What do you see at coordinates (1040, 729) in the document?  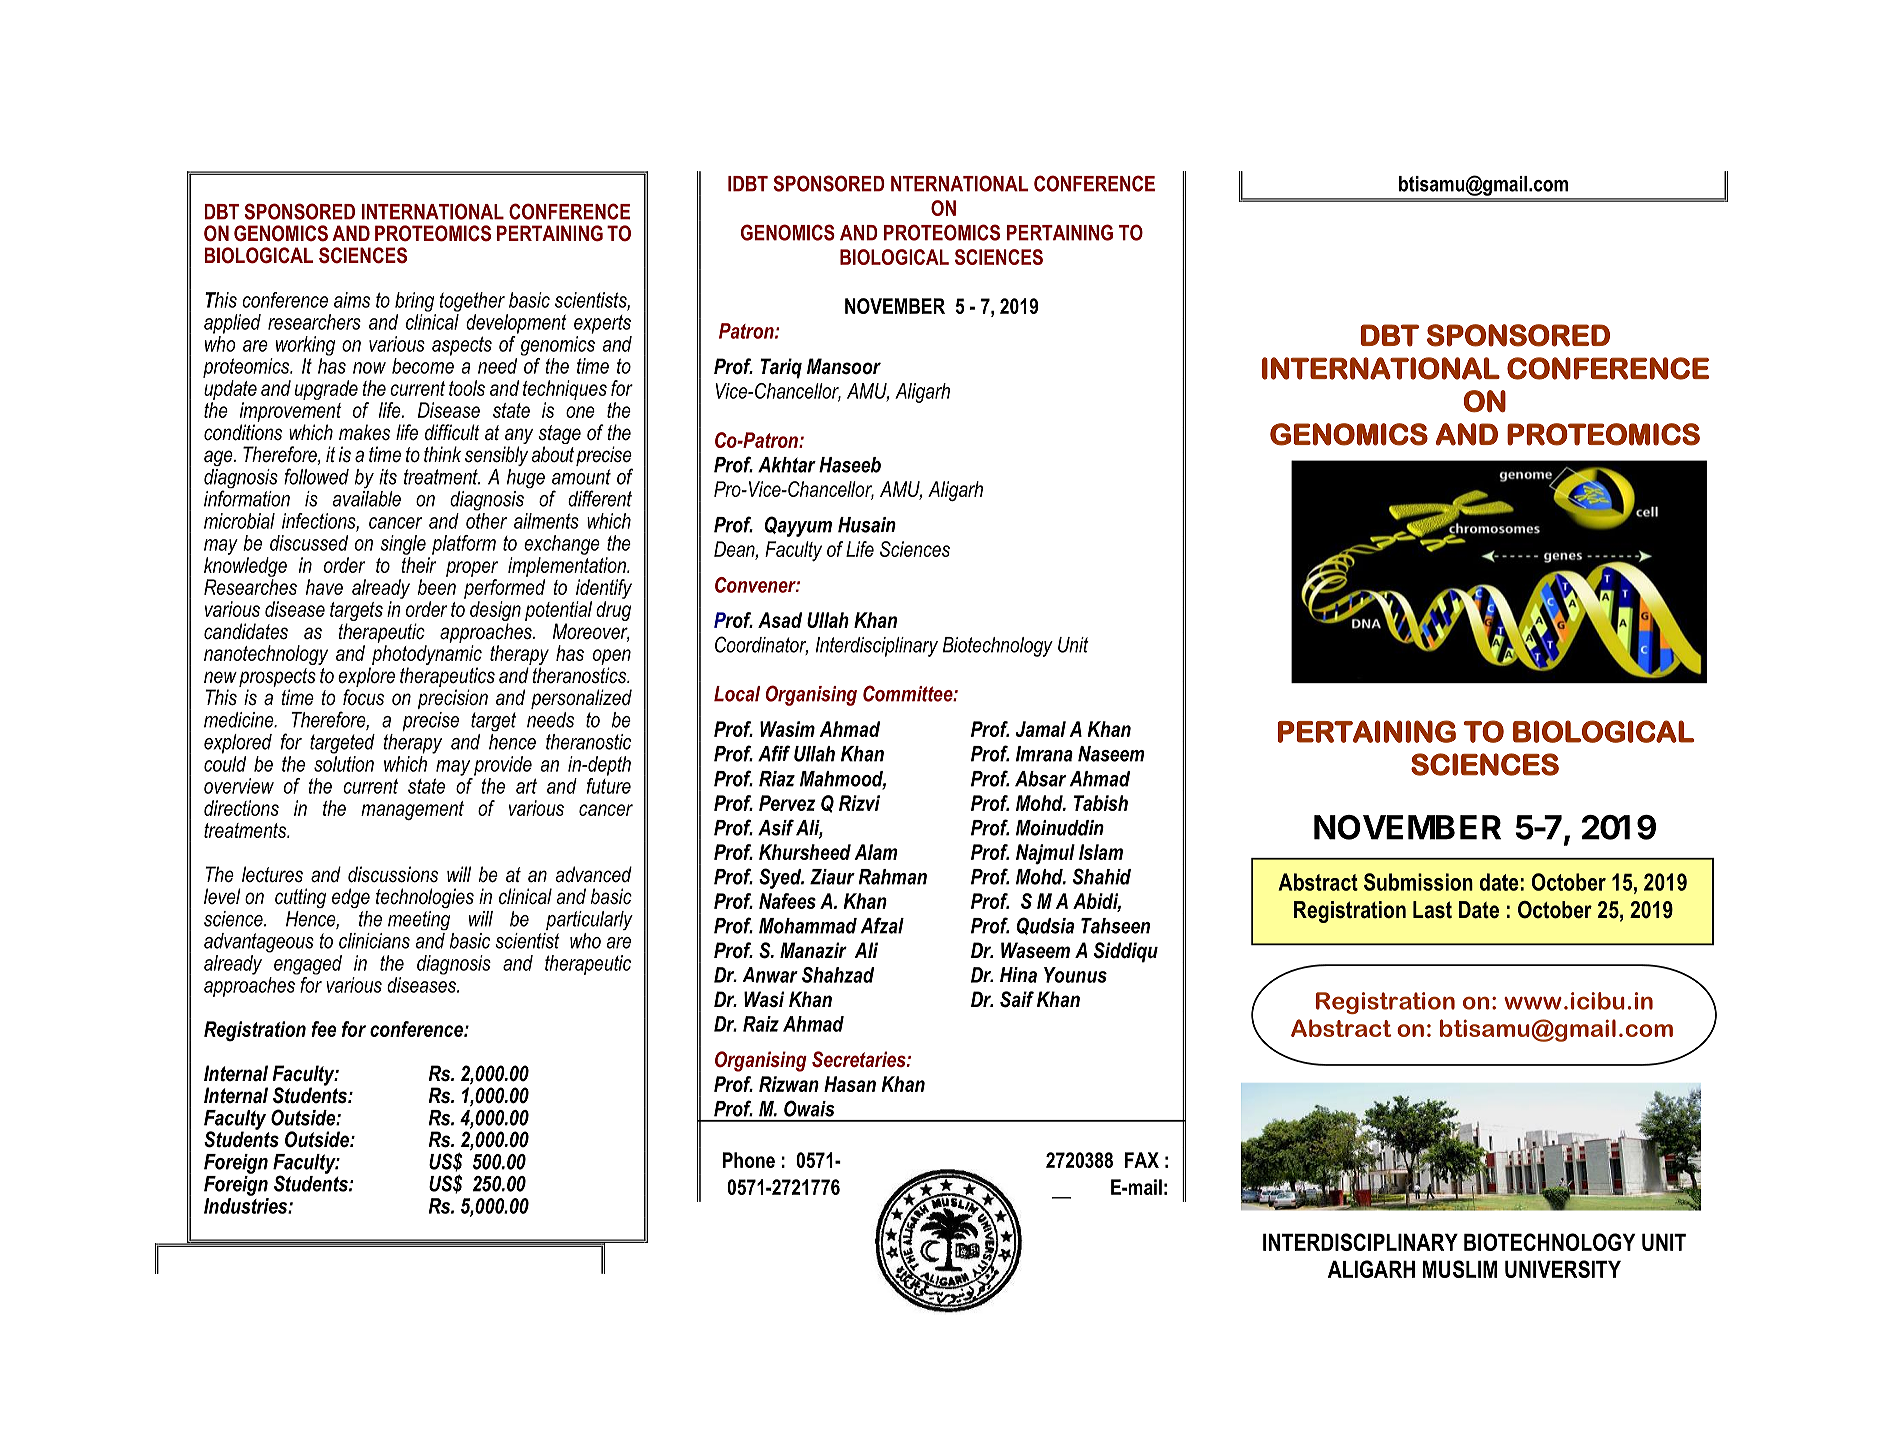 I see `Jamal` at bounding box center [1040, 729].
